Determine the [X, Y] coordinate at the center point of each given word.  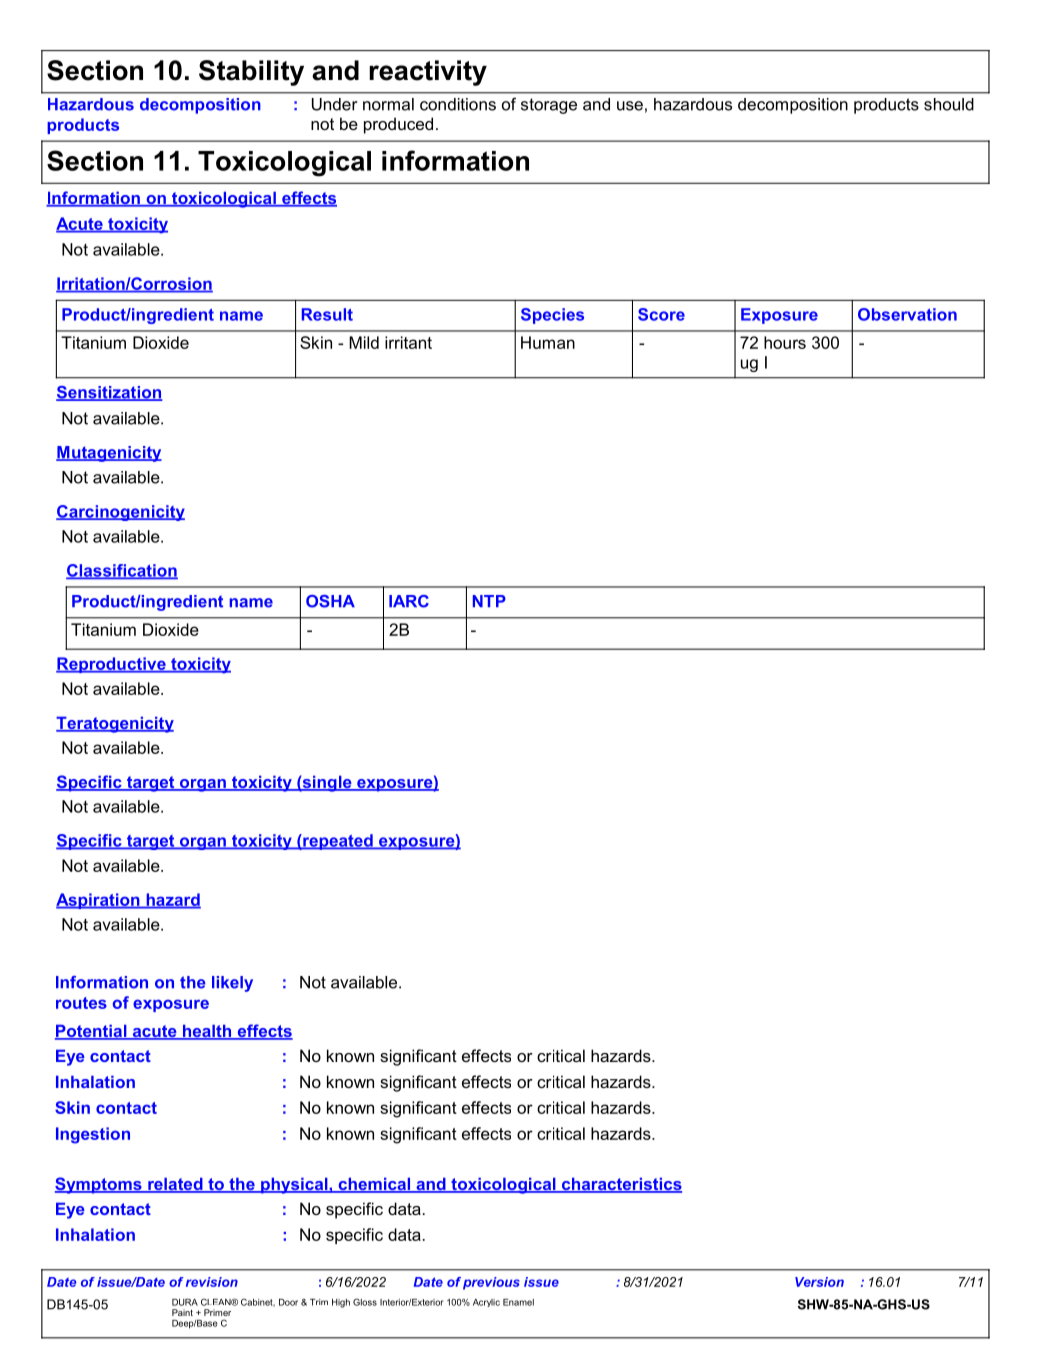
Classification [122, 571]
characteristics [620, 1185]
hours [785, 342]
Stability [251, 73]
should [949, 104]
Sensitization [109, 393]
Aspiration [99, 901]
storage [549, 106]
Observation [907, 314]
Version [819, 1282]
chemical [374, 1185]
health [207, 1032]
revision [212, 1282]
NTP [489, 601]
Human [548, 342]
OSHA [330, 601]
